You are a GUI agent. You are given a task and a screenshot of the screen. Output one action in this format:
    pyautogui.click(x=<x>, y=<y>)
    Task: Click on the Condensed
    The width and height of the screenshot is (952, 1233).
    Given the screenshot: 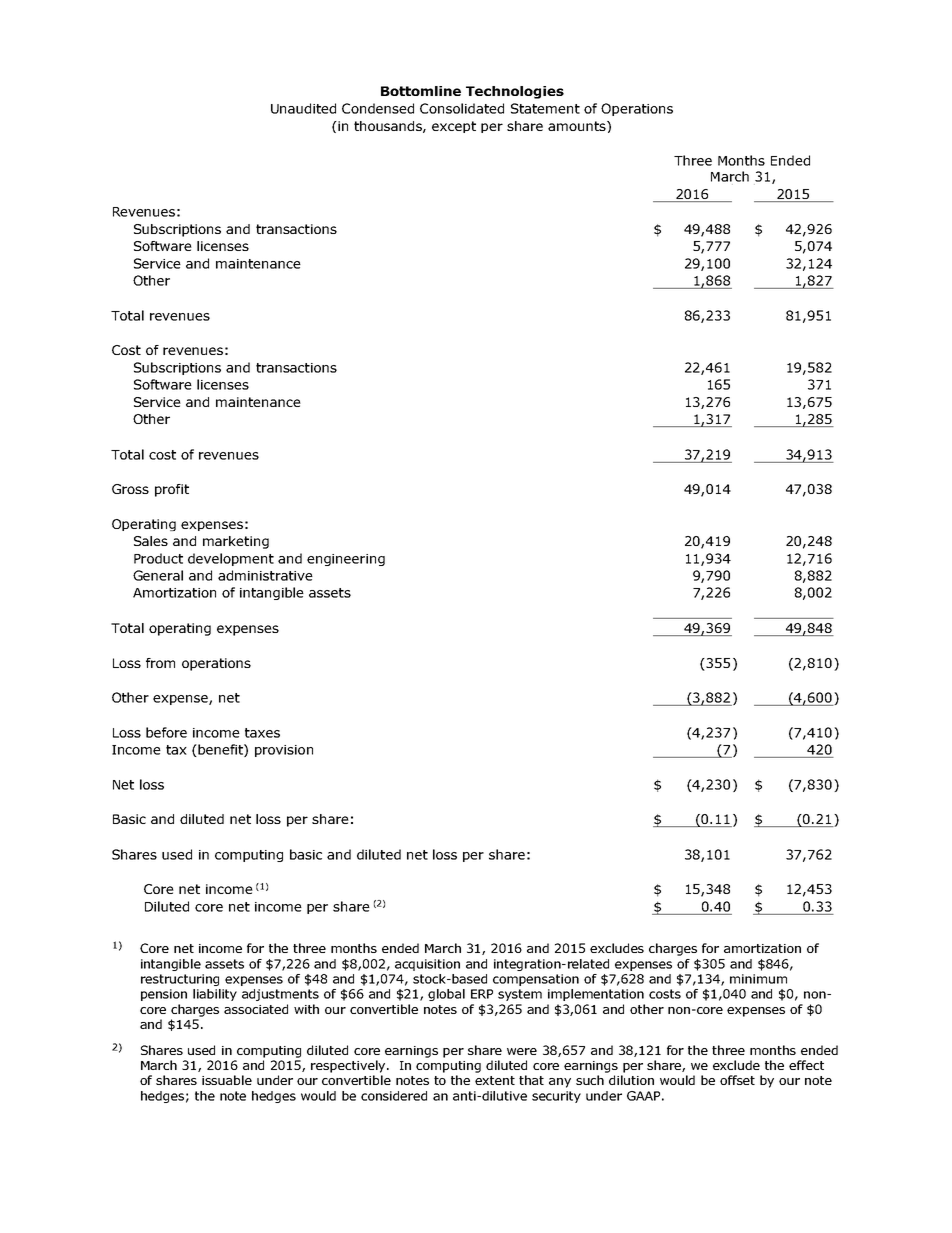 What is the action you would take?
    pyautogui.click(x=378, y=108)
